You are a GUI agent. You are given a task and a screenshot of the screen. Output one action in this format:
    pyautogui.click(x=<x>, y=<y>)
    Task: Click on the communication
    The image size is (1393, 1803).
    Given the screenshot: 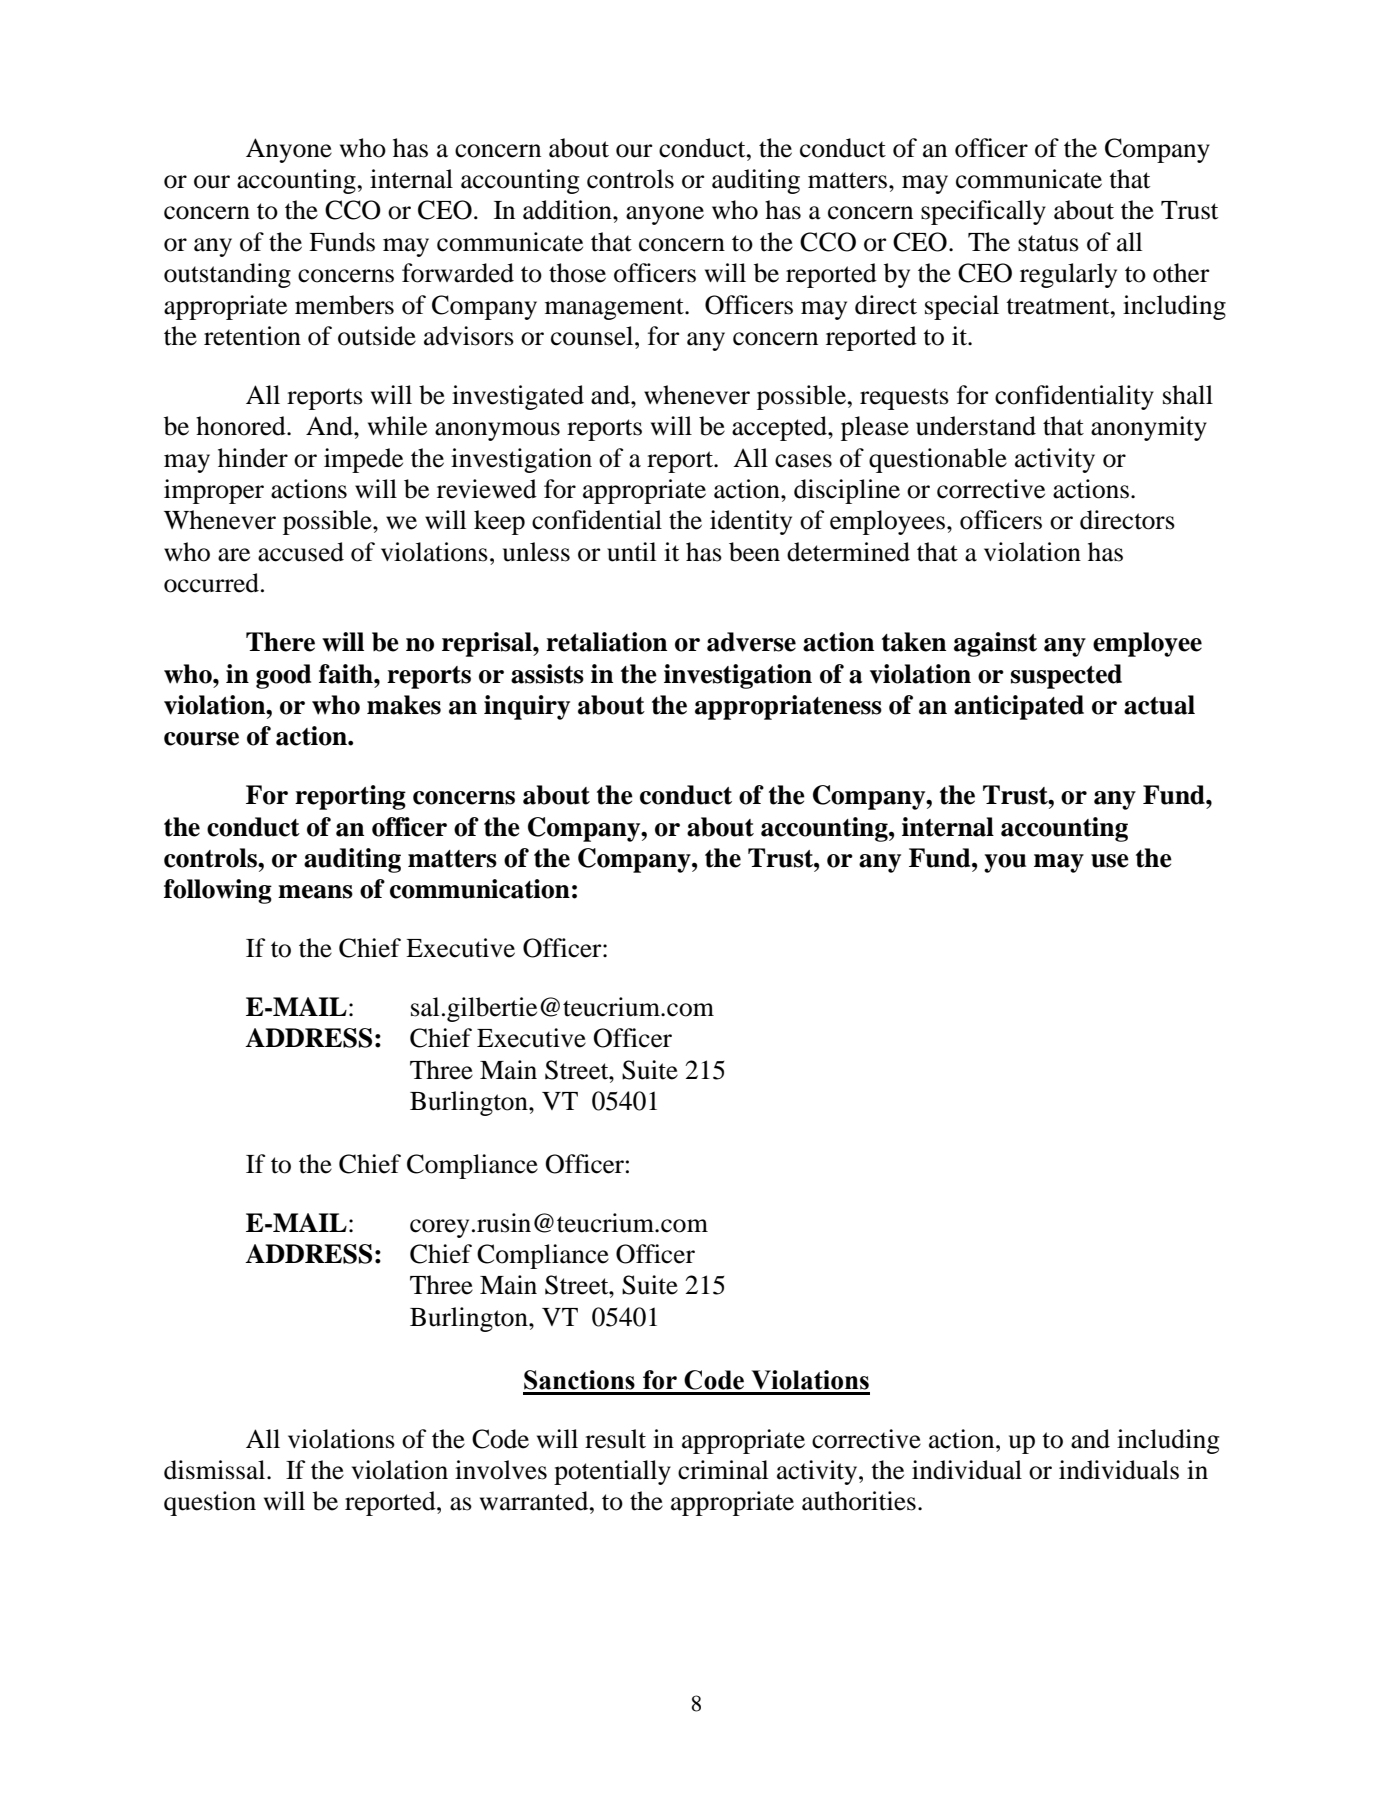 What is the action you would take?
    pyautogui.click(x=480, y=889)
